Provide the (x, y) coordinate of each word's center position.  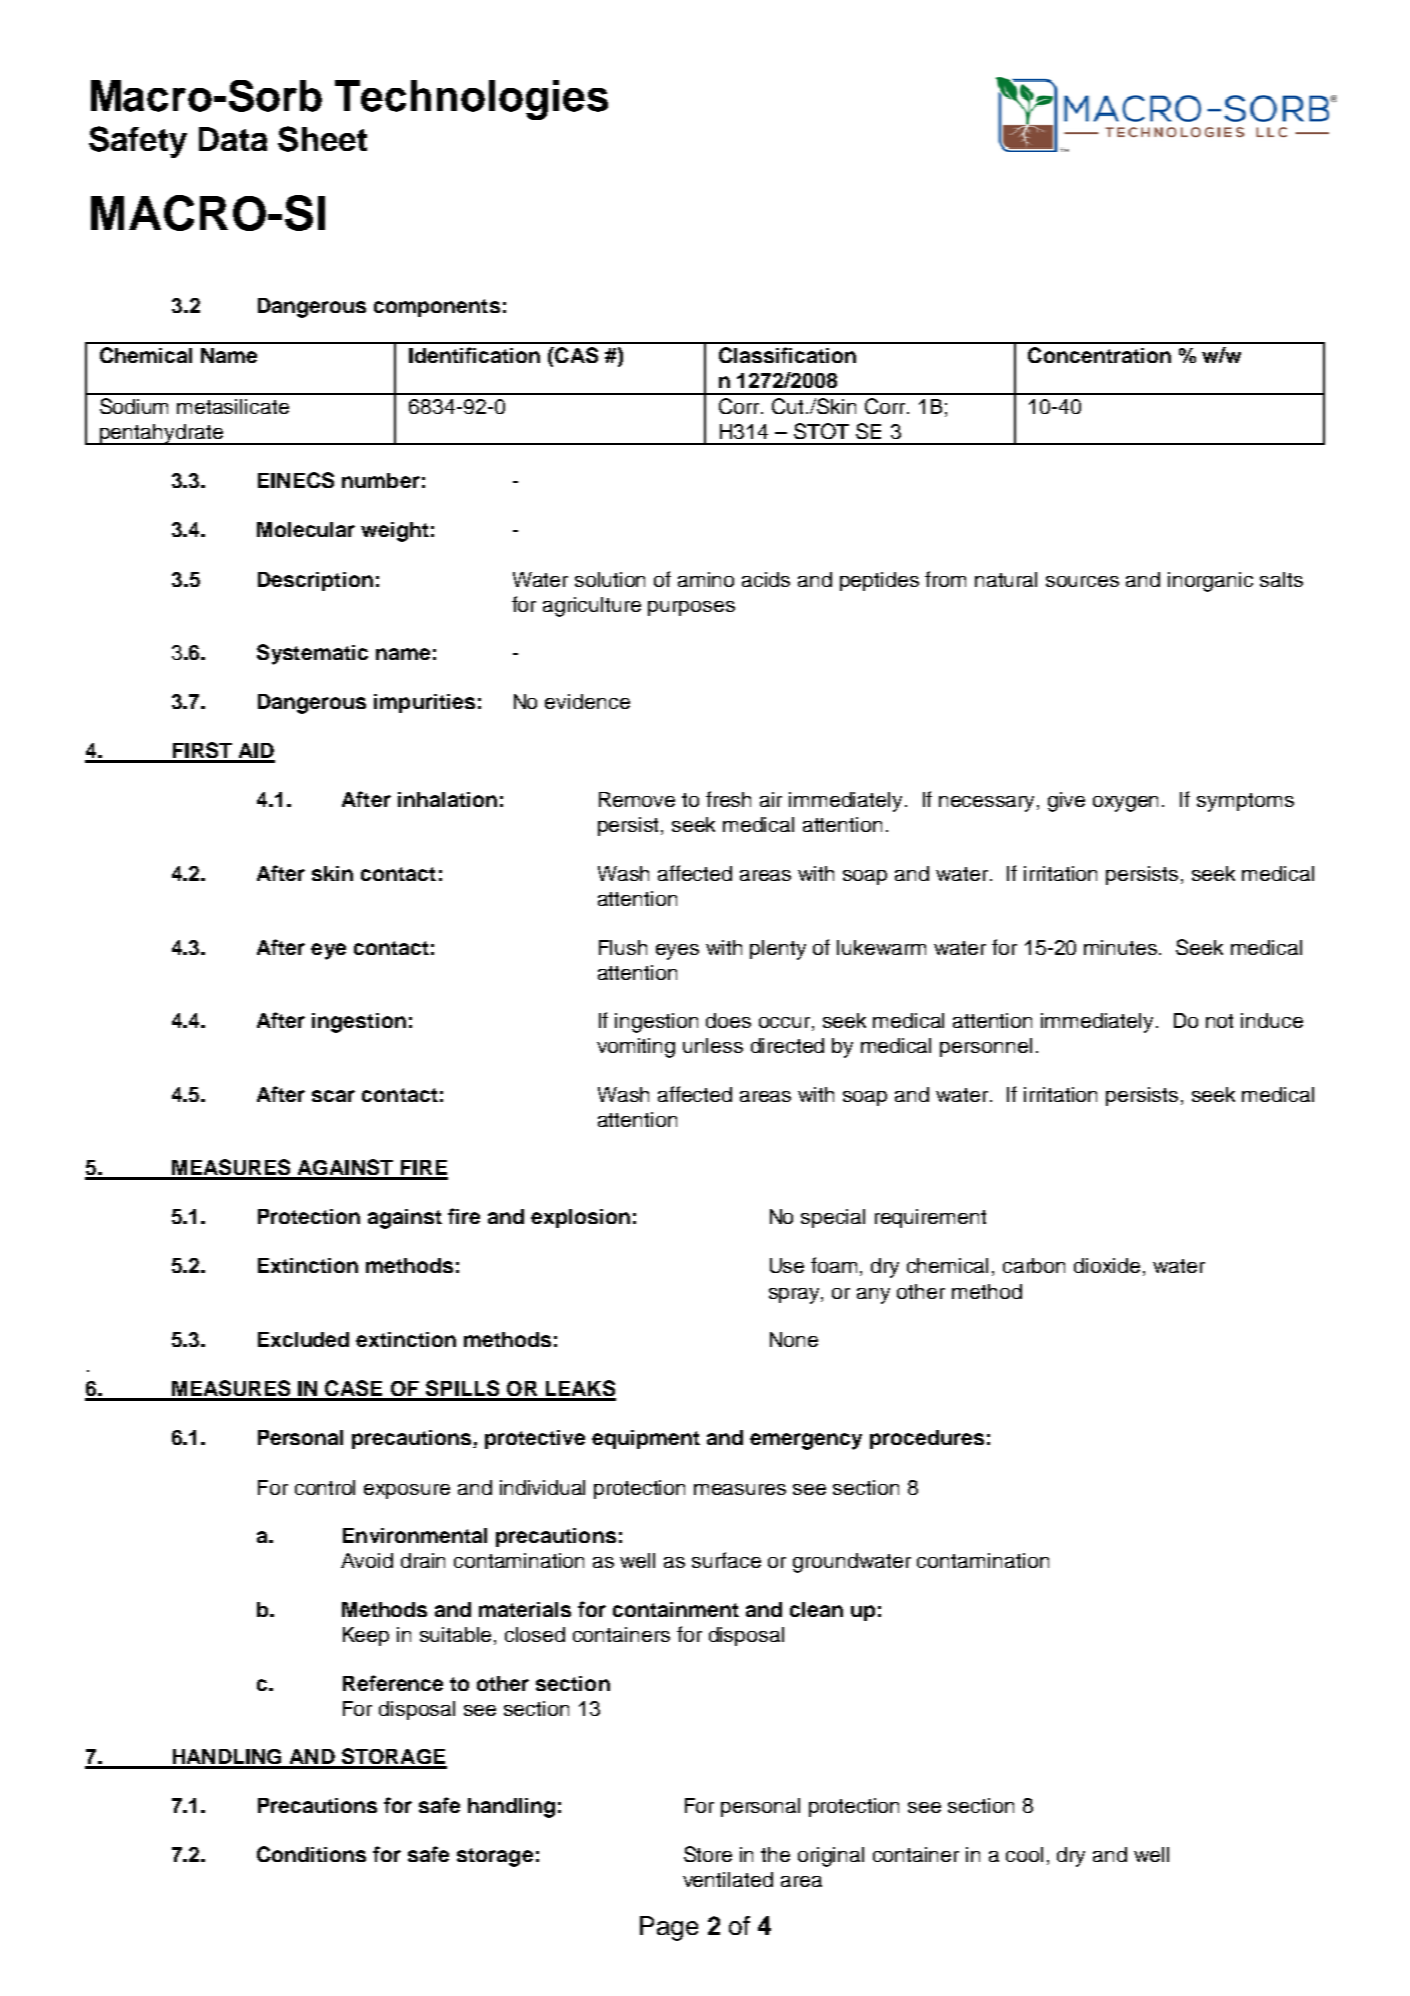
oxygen (1125, 804)
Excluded (303, 1339)
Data (233, 139)
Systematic (312, 654)
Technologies (471, 100)
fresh (728, 799)
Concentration (1099, 355)
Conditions (311, 1854)
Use (787, 1265)
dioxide (1107, 1265)
